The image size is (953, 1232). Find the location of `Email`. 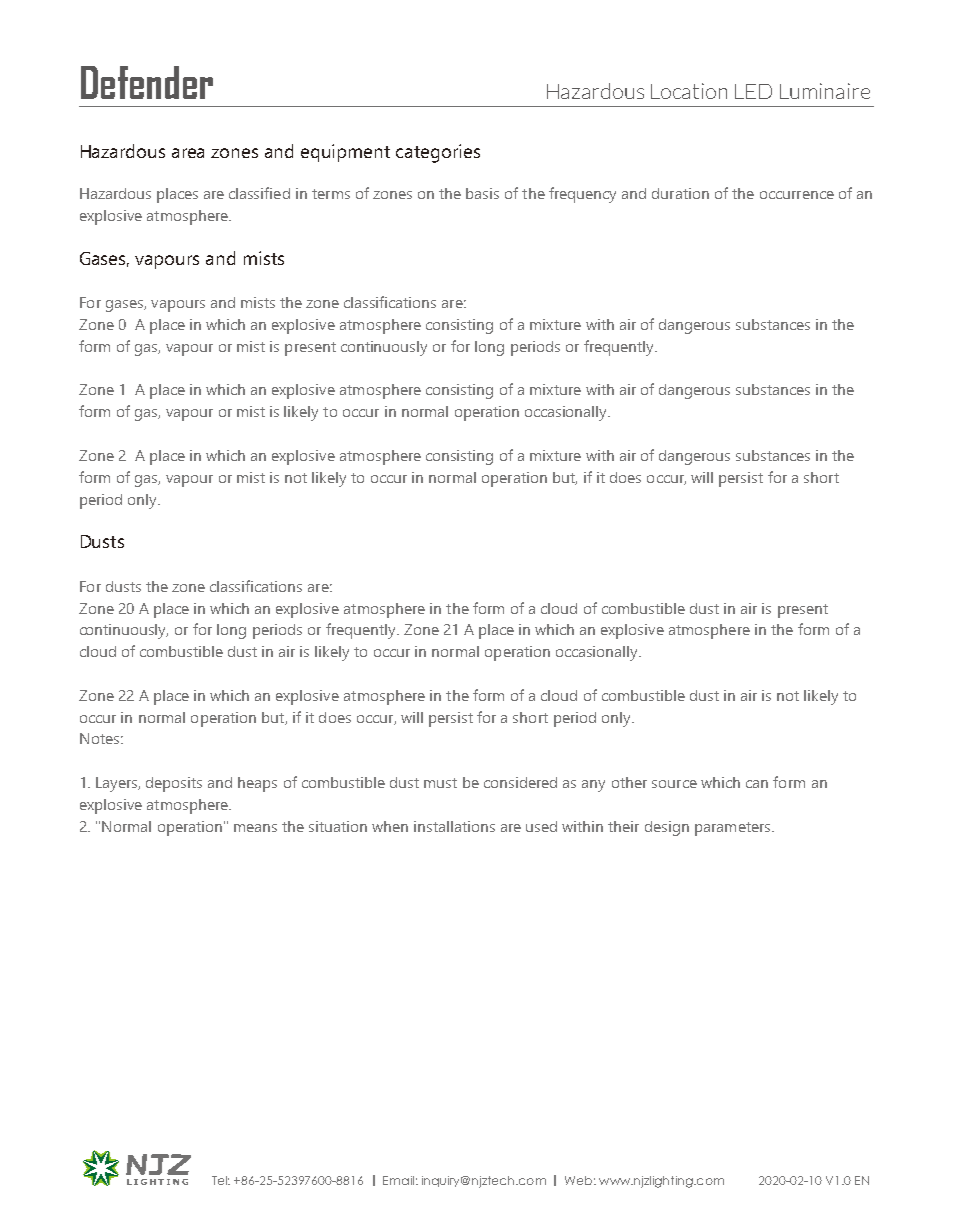

Email is located at coordinates (398, 1180).
